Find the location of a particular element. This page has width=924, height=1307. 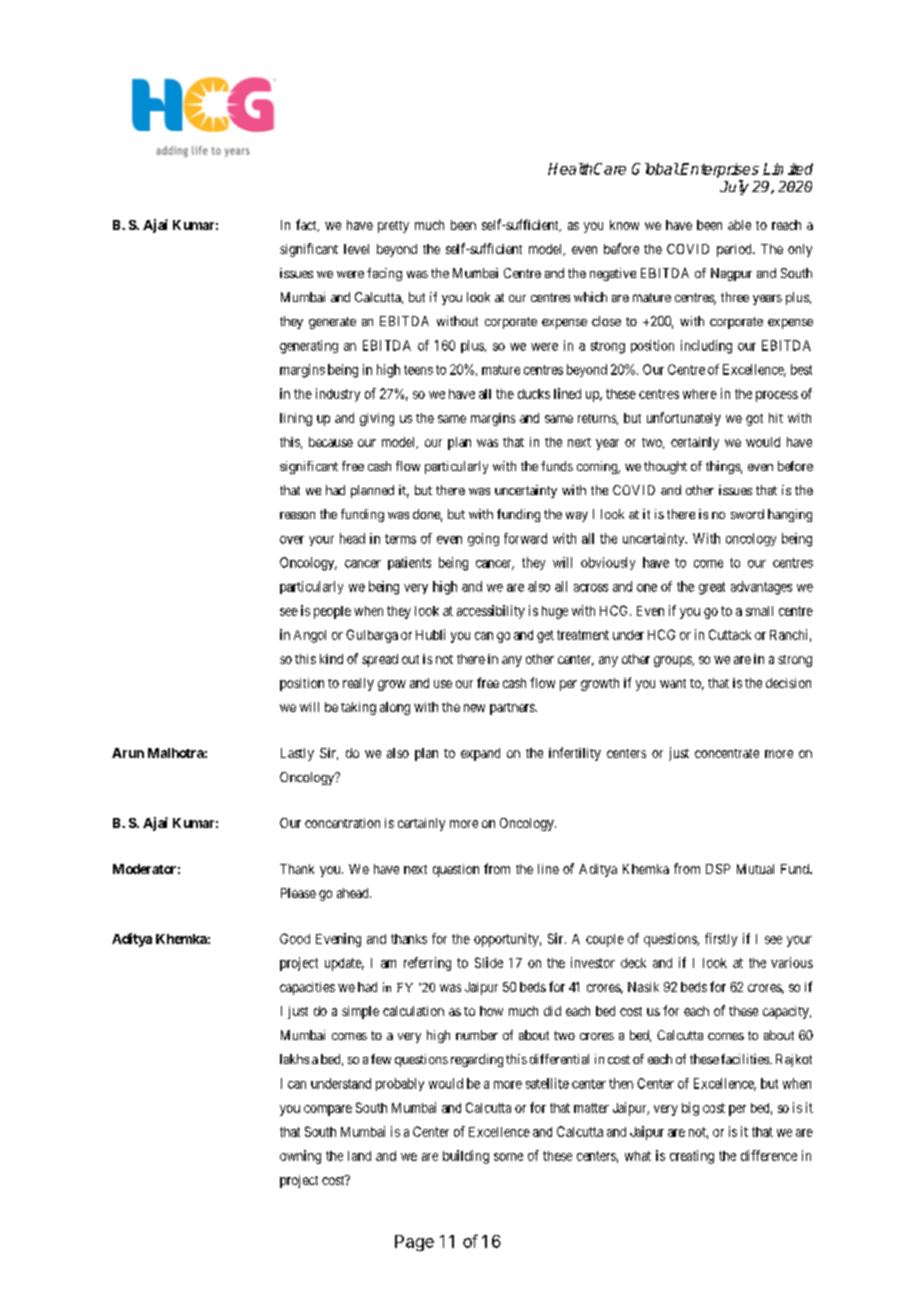

owning is located at coordinates (300, 1157).
